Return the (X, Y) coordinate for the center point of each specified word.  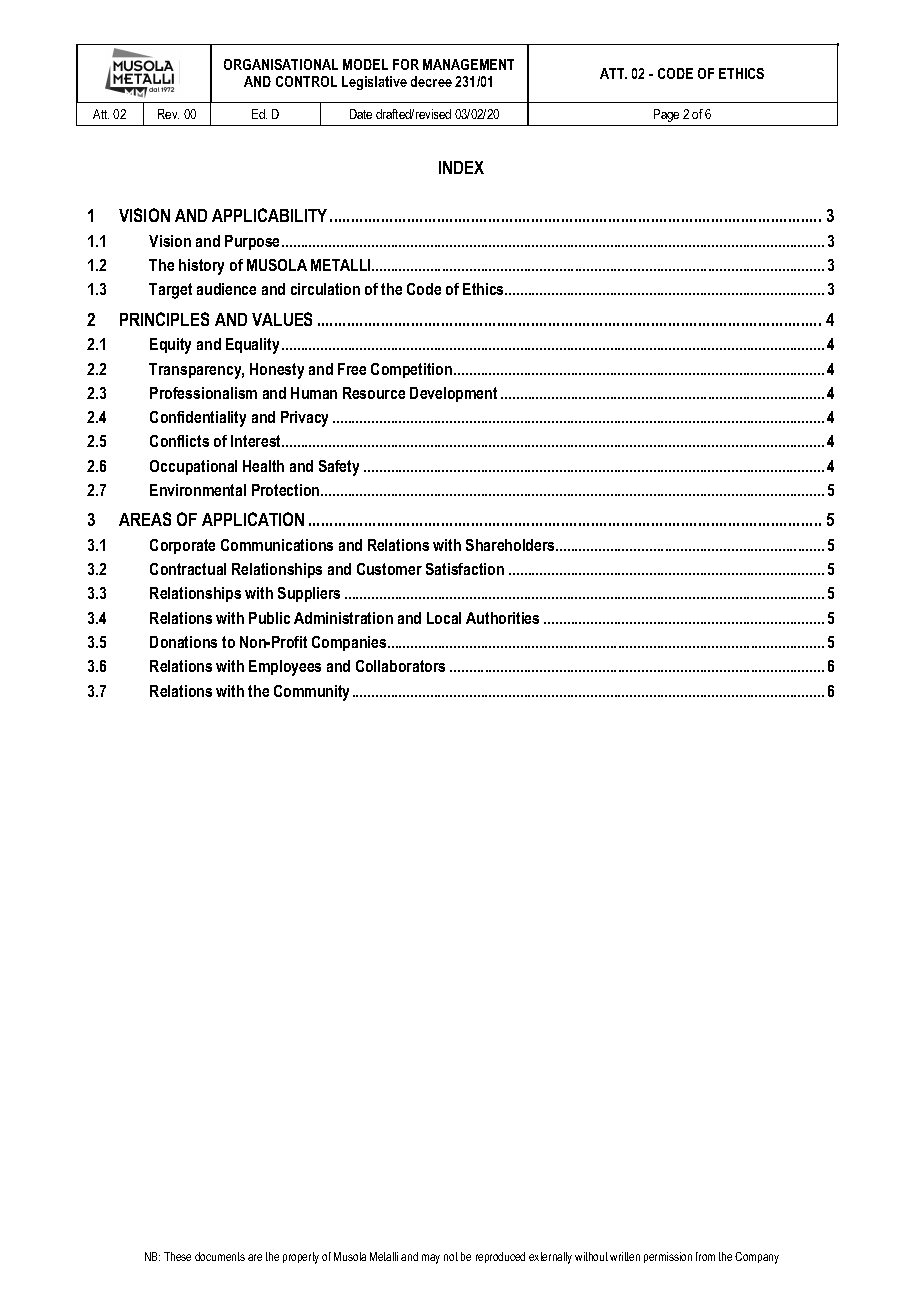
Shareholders (511, 545)
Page (666, 115)
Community (311, 693)
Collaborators (400, 666)
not (451, 1256)
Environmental (198, 490)
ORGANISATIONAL (281, 64)
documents (220, 1256)
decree (431, 81)
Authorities (502, 618)
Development (453, 394)
